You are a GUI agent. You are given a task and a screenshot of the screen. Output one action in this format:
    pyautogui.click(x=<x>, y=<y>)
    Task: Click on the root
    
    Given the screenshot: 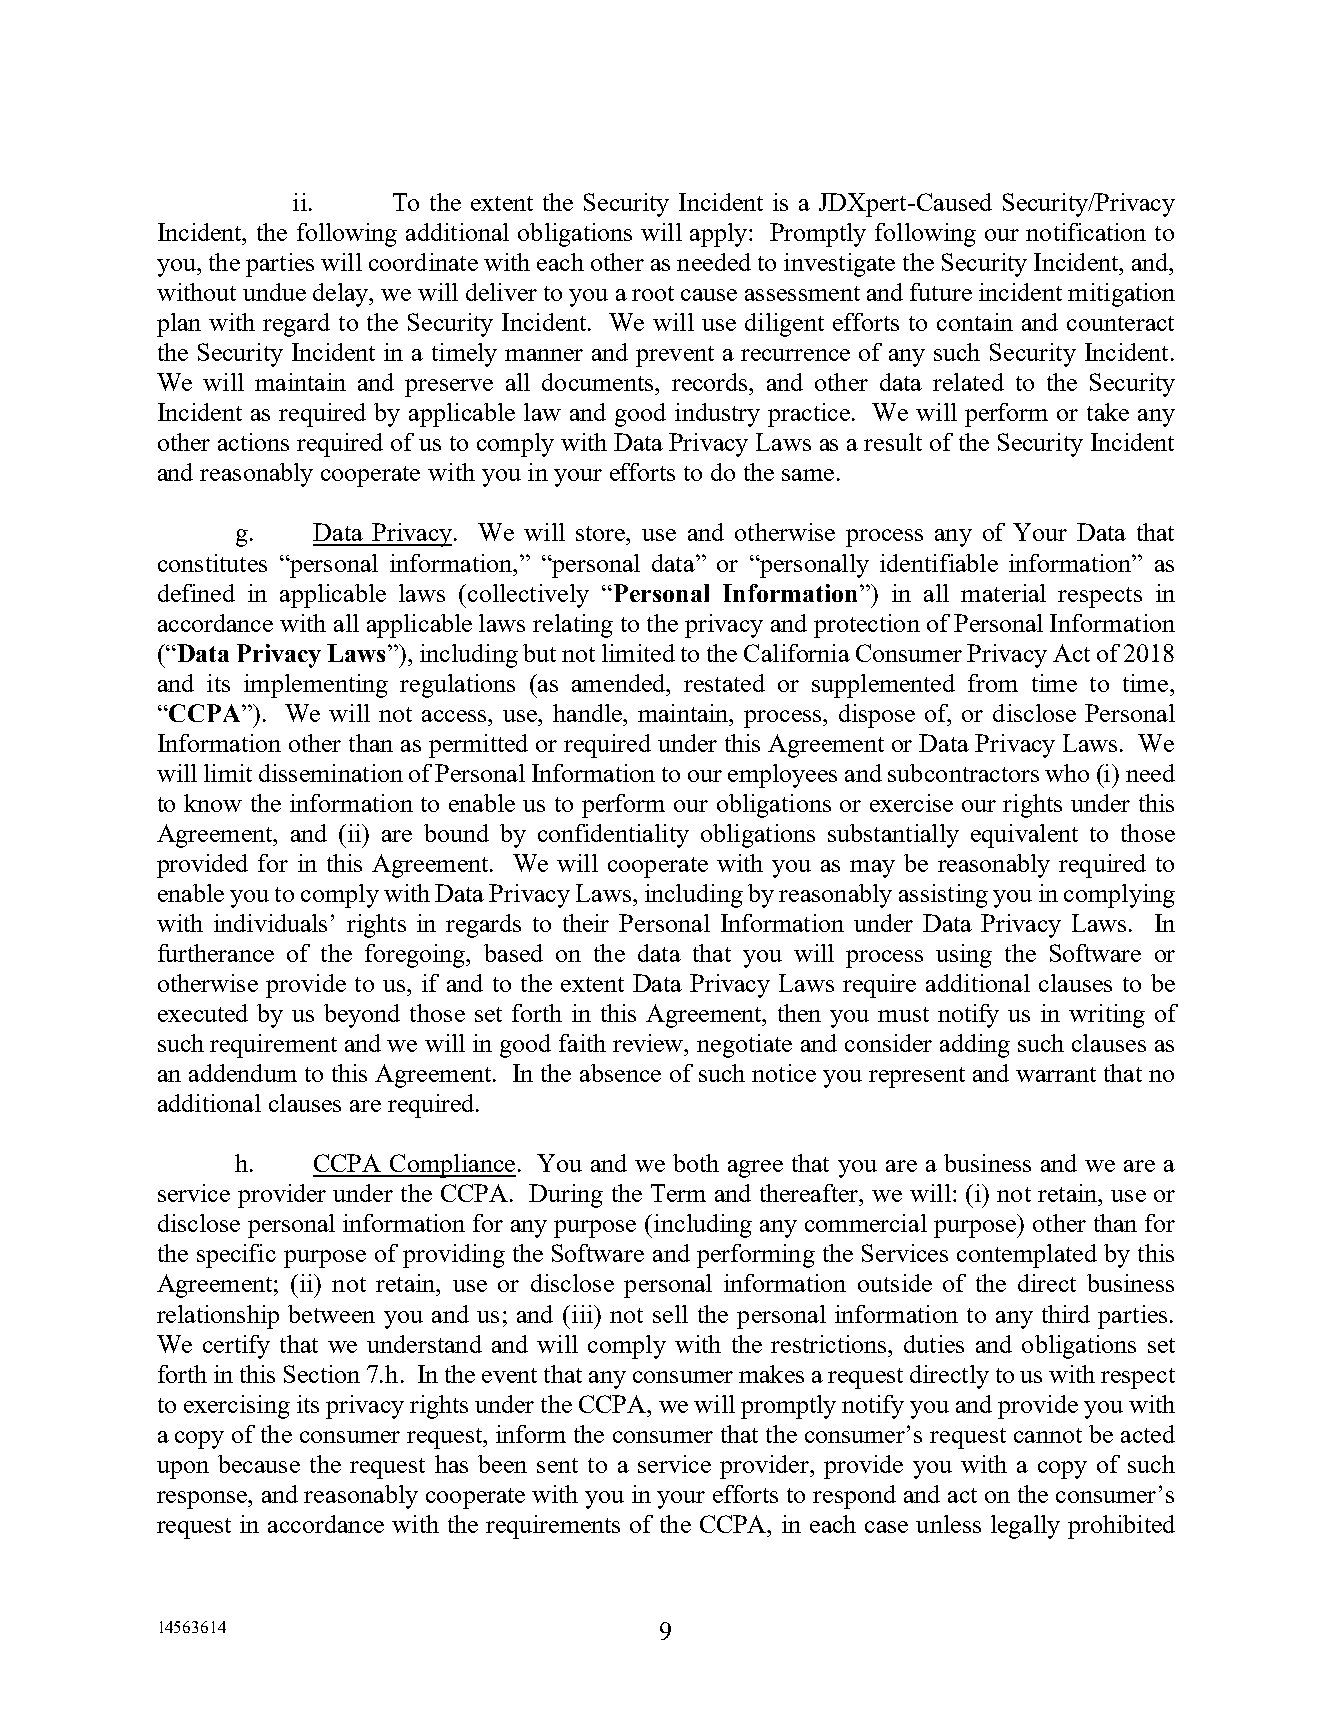 What is the action you would take?
    pyautogui.click(x=653, y=293)
